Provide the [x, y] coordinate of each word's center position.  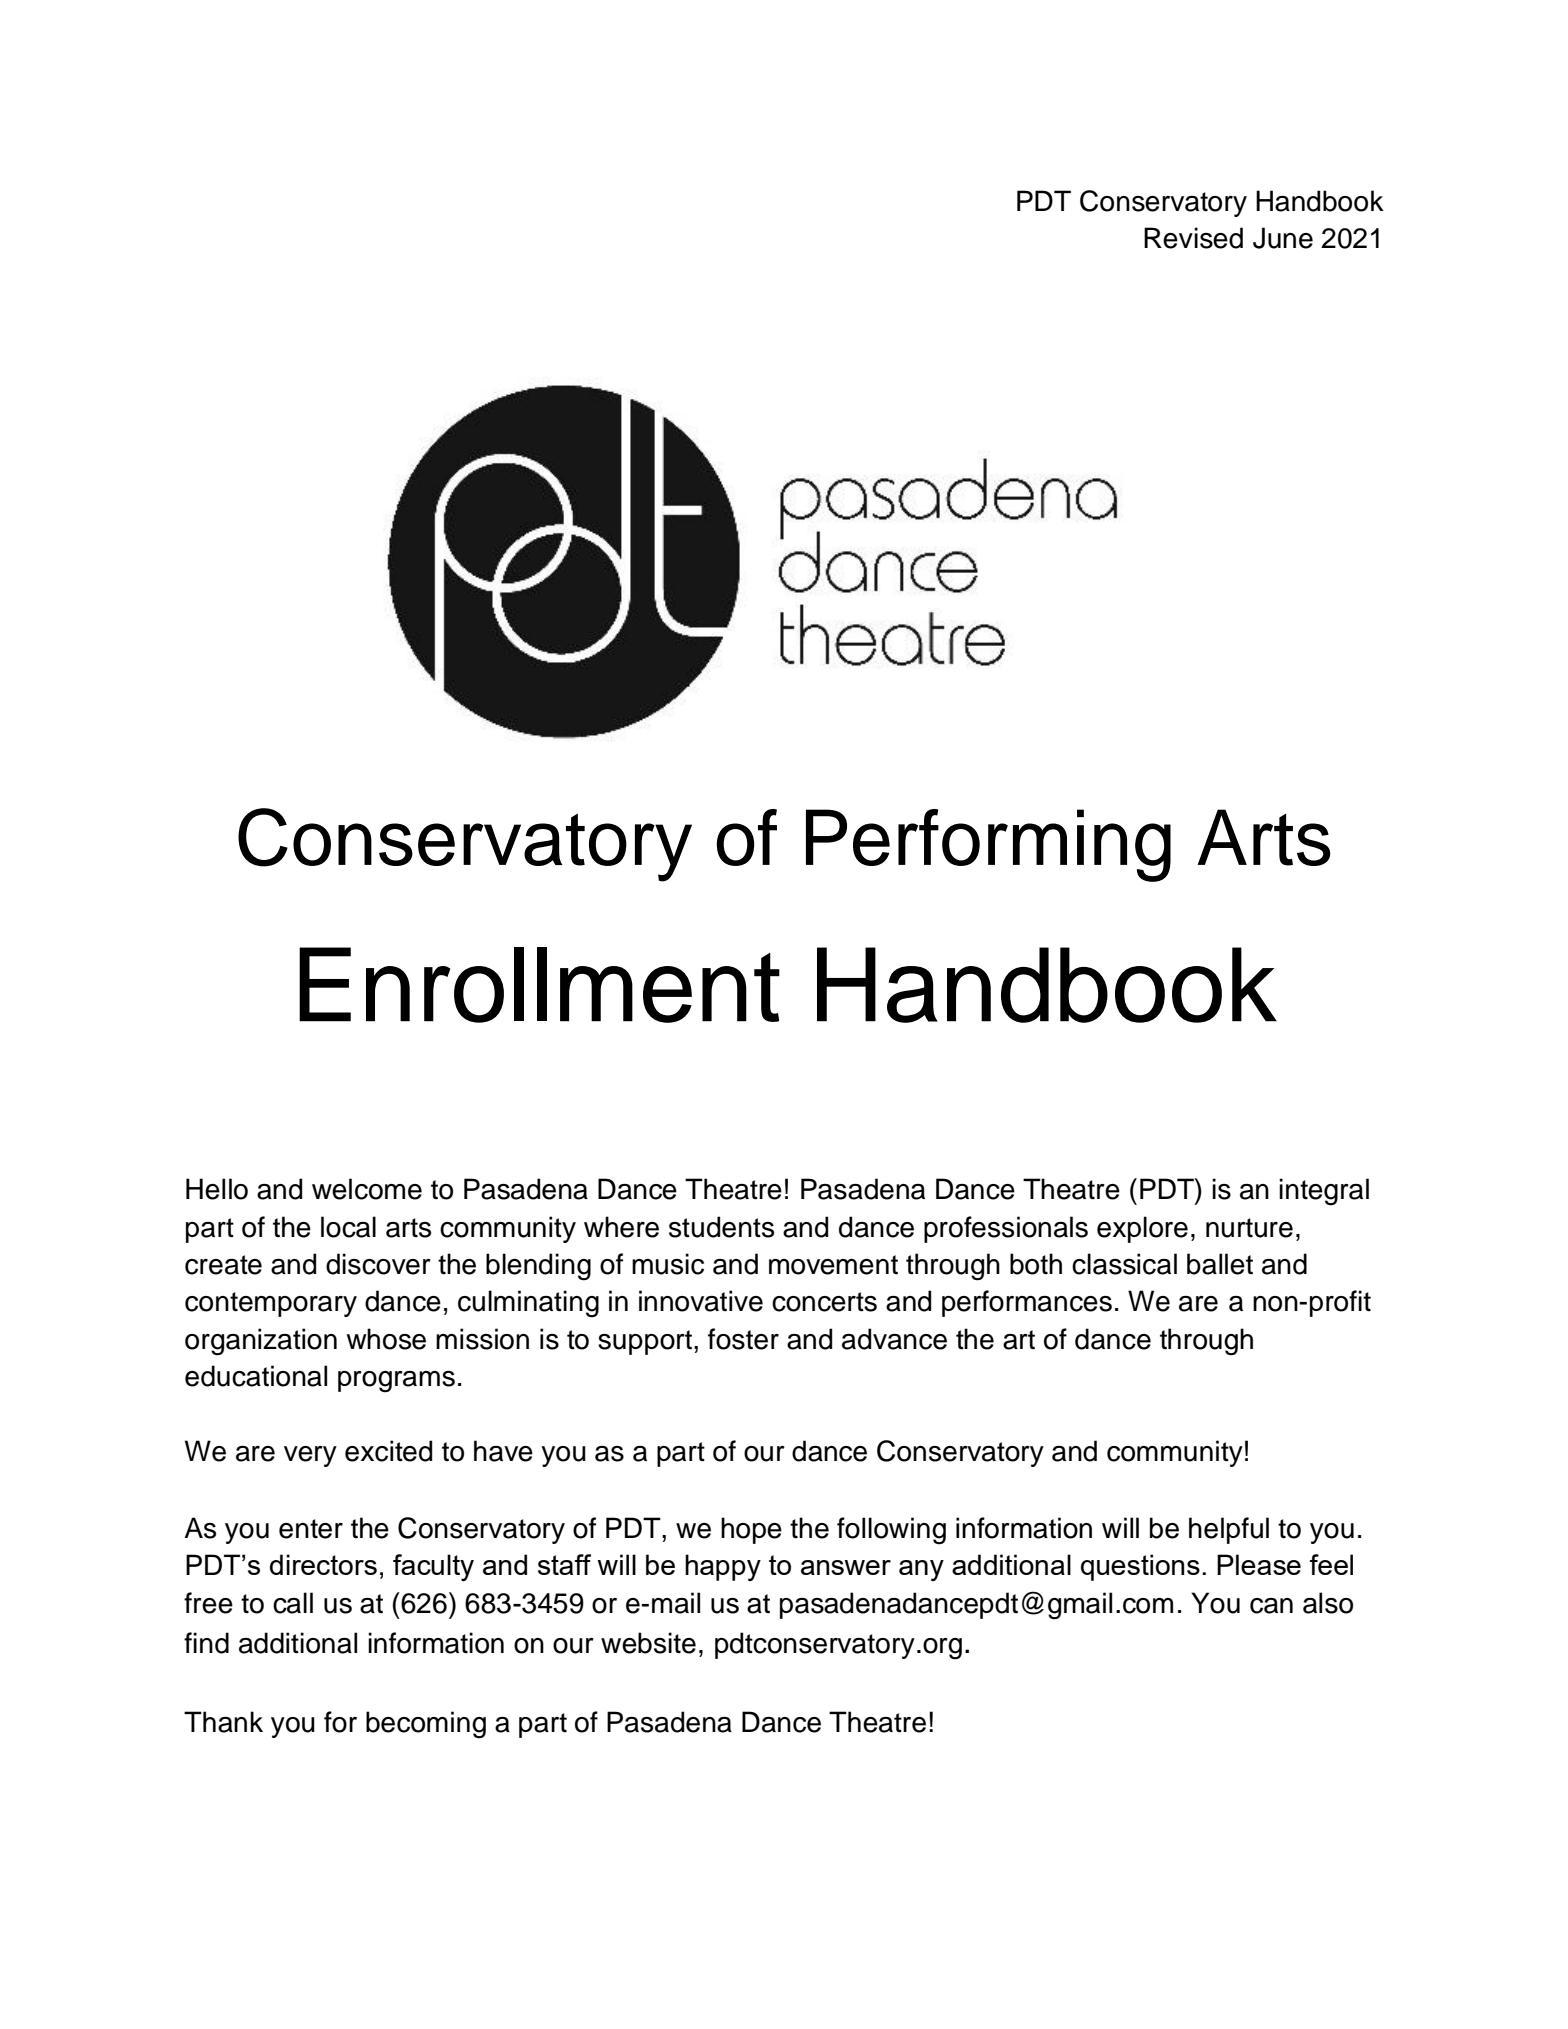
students [721, 1227]
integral [1324, 1192]
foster [743, 1339]
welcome [367, 1189]
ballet [1220, 1264]
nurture [1249, 1228]
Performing [988, 845]
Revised [1193, 238]
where [621, 1227]
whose [386, 1339]
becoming [426, 1725]
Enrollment [539, 985]
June [1283, 238]
